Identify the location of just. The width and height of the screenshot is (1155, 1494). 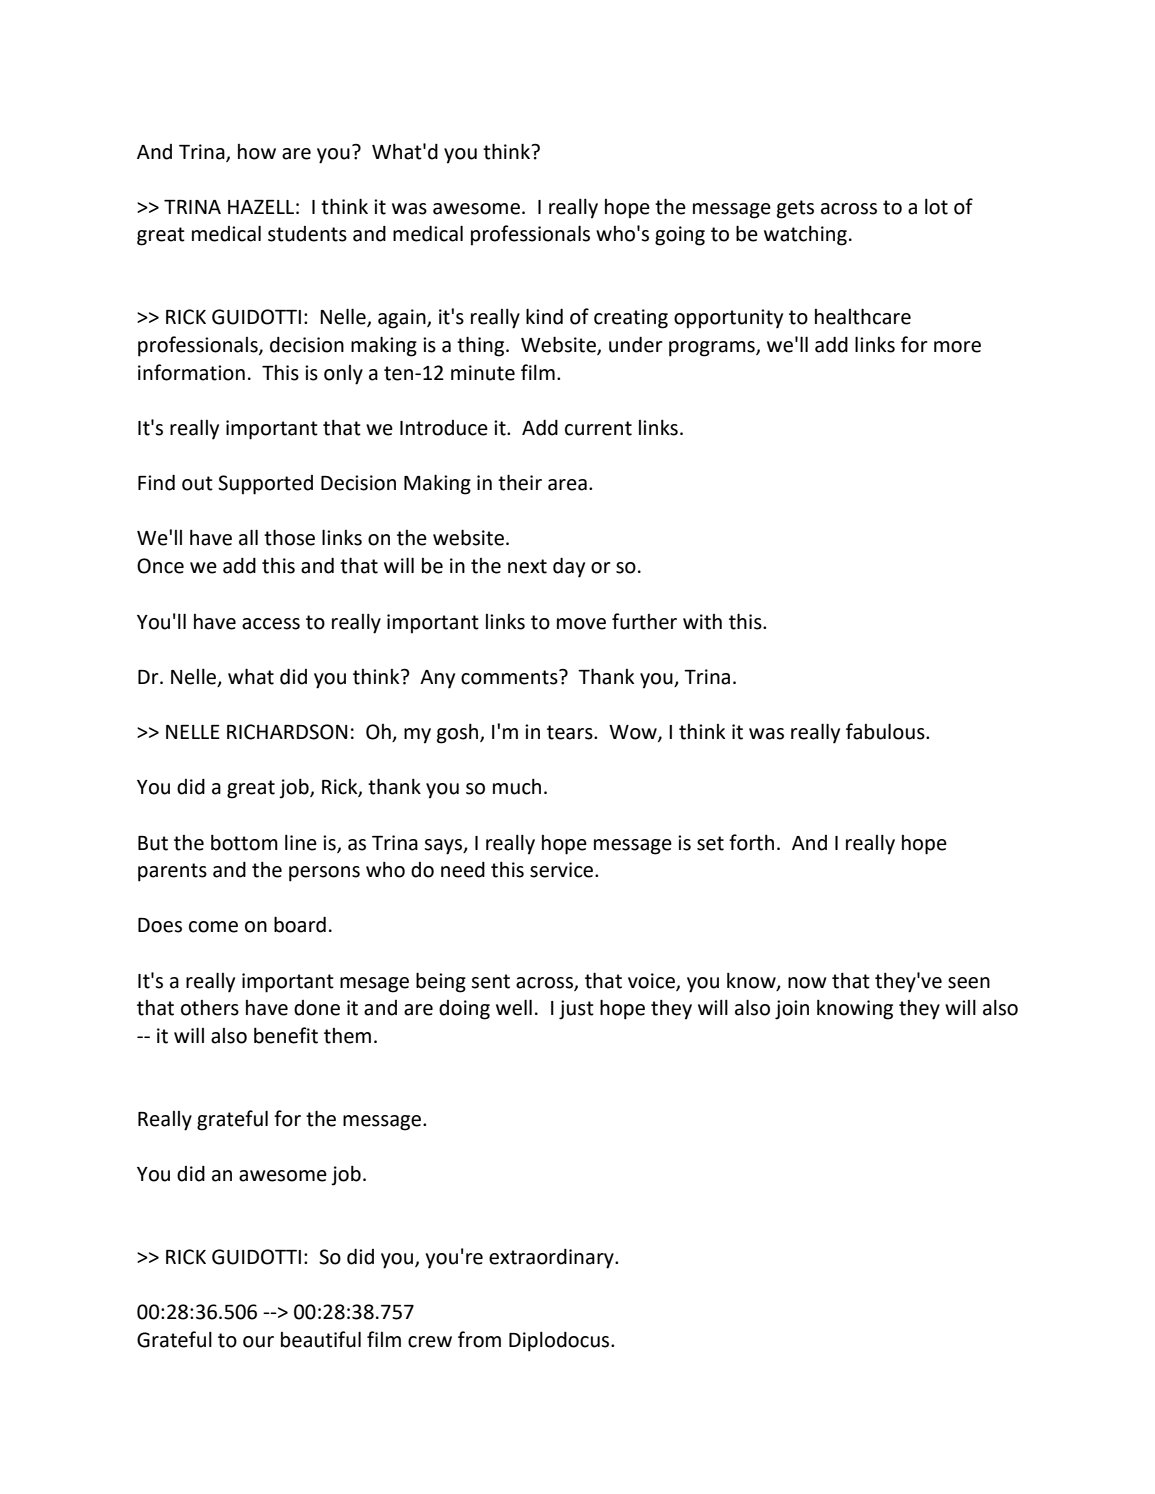
(576, 1010).
